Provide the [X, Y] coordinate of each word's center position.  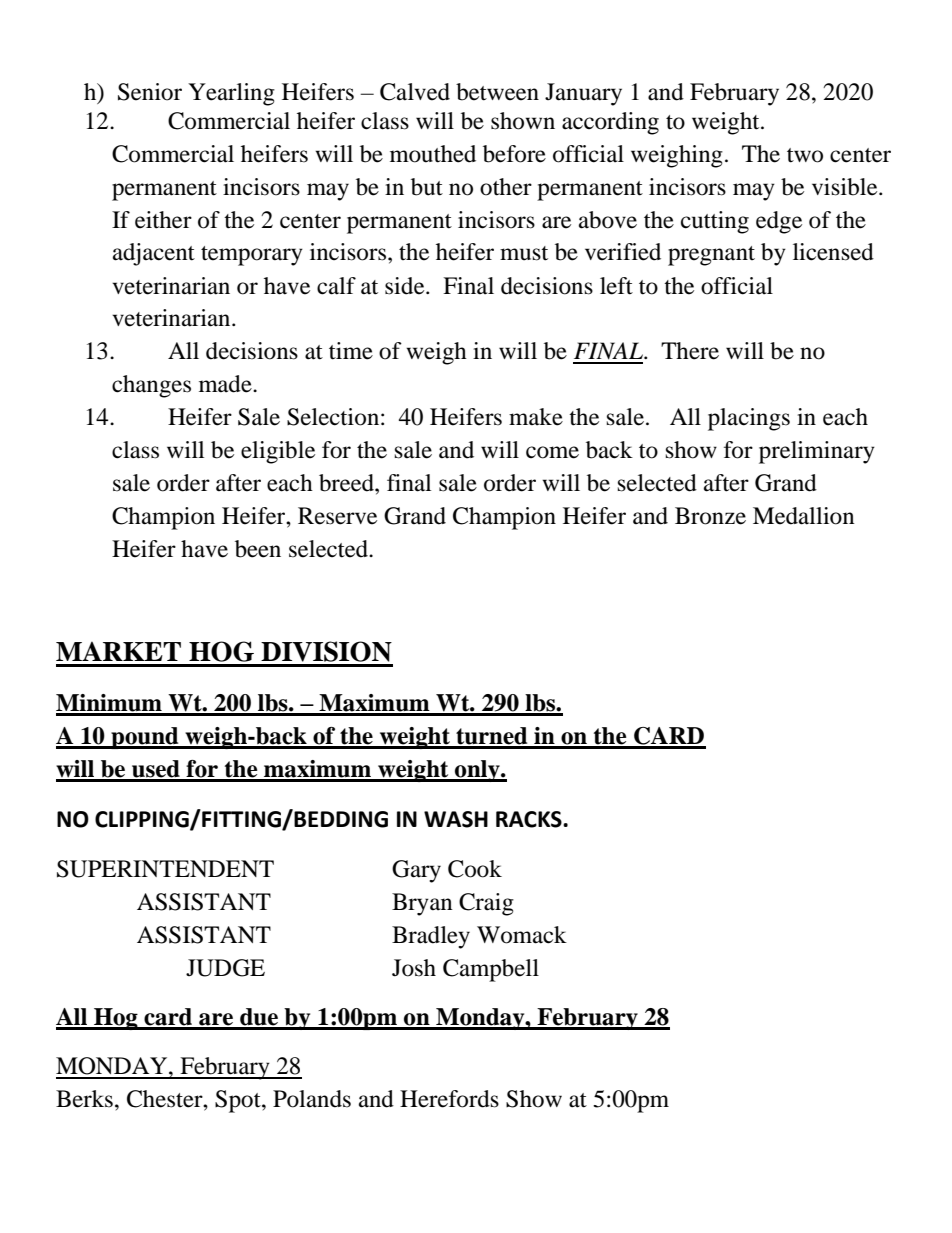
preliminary [817, 452]
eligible [278, 452]
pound [145, 738]
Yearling [231, 94]
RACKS [530, 819]
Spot [239, 1101]
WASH [456, 819]
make [536, 417]
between [497, 92]
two [805, 155]
